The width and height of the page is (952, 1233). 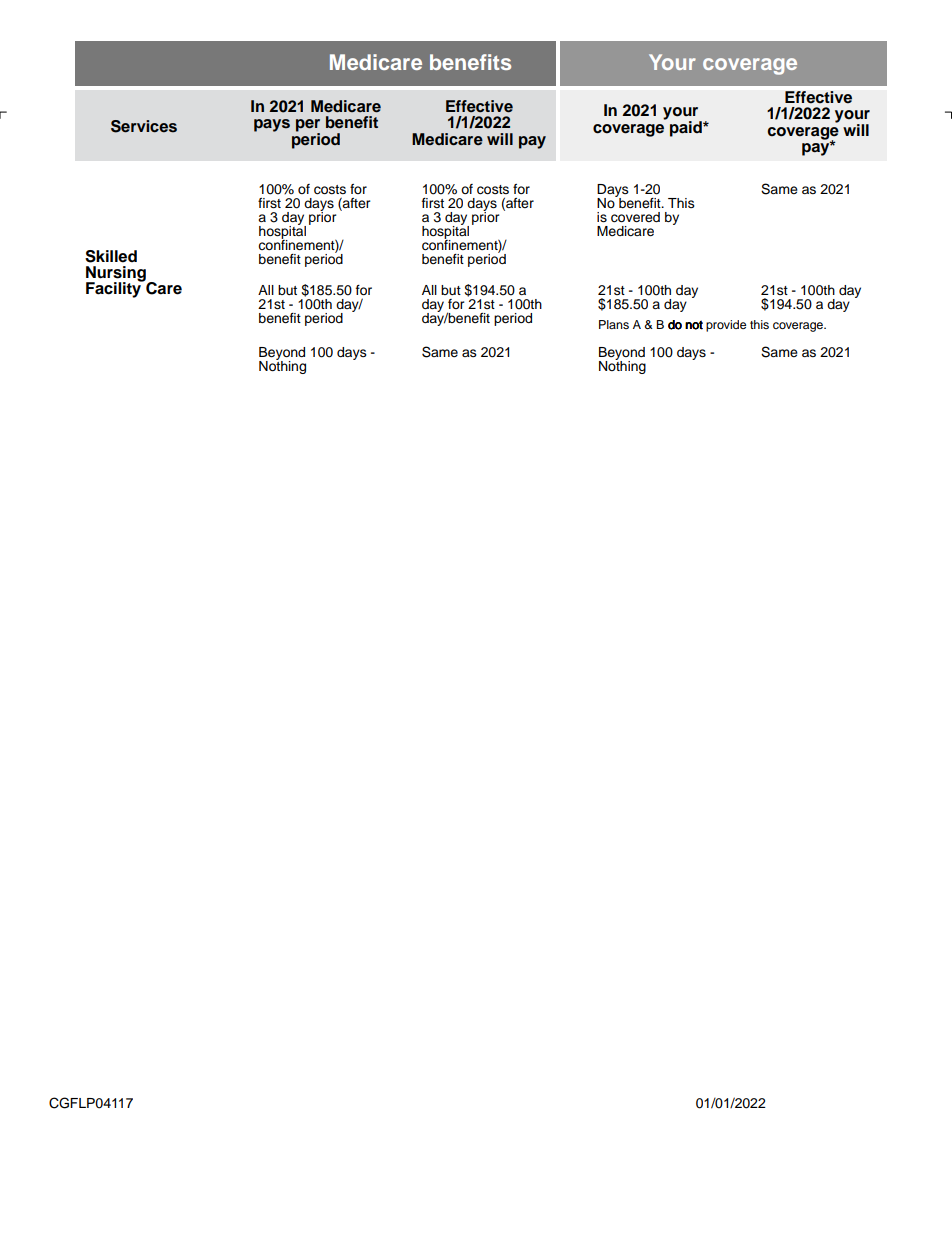 I want to click on paid, so click(x=687, y=129).
